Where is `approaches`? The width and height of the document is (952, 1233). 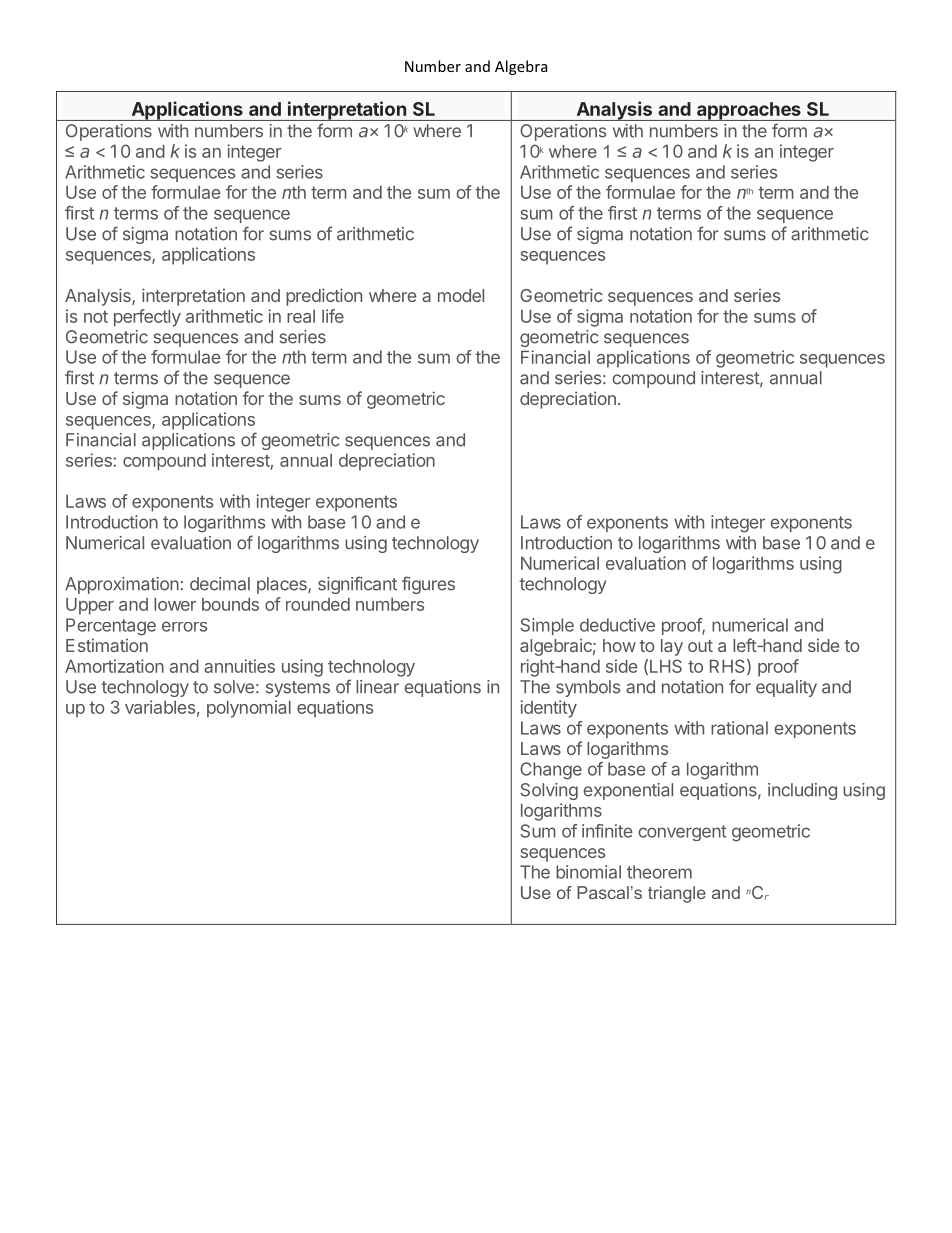 approaches is located at coordinates (749, 111).
